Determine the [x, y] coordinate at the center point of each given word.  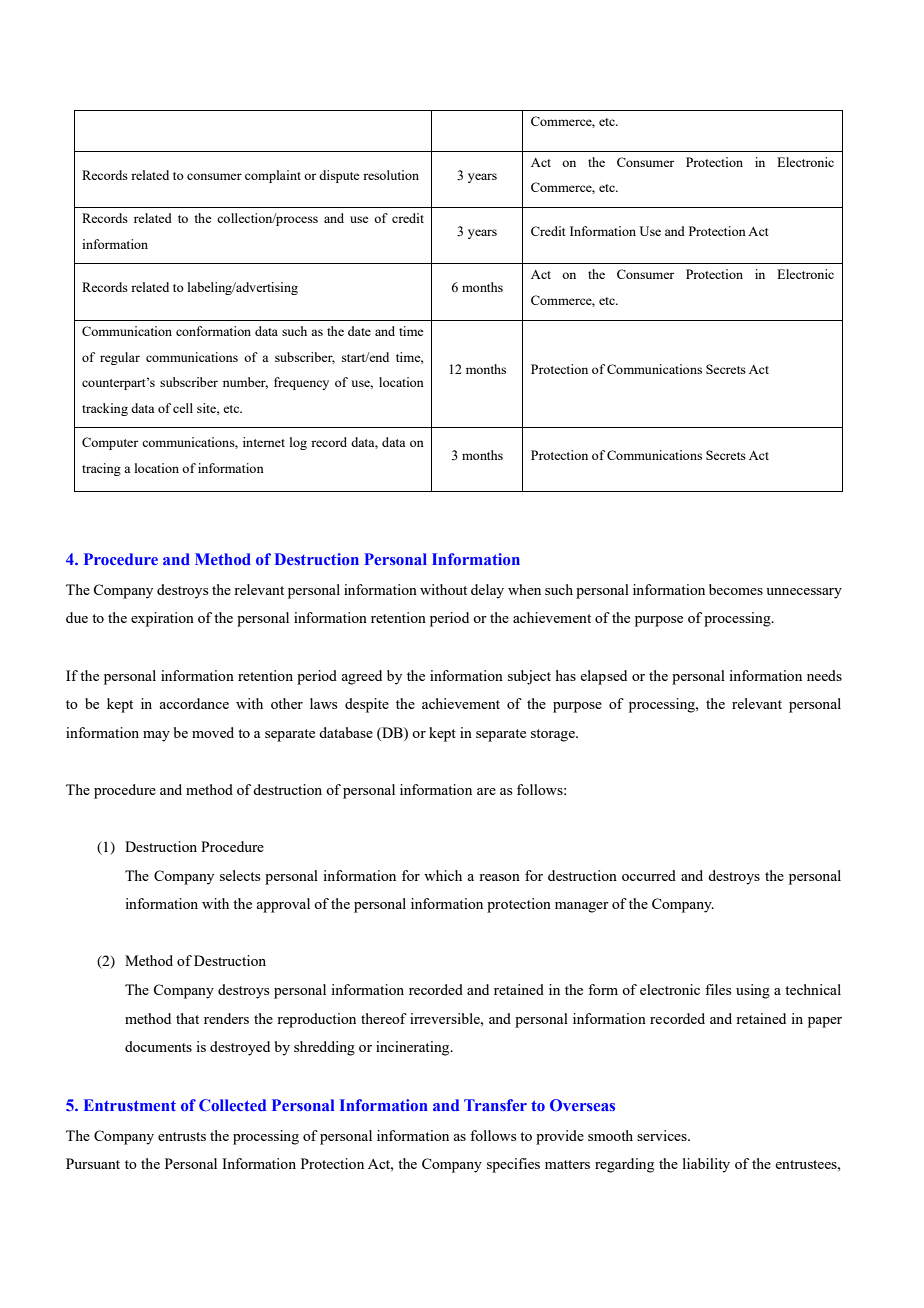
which [443, 875]
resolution [391, 175]
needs [824, 675]
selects [240, 875]
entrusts [182, 1136]
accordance [194, 703]
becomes [736, 589]
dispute [339, 176]
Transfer [495, 1105]
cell [183, 408]
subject [529, 677]
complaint [273, 176]
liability [706, 1165]
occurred [649, 875]
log [298, 443]
